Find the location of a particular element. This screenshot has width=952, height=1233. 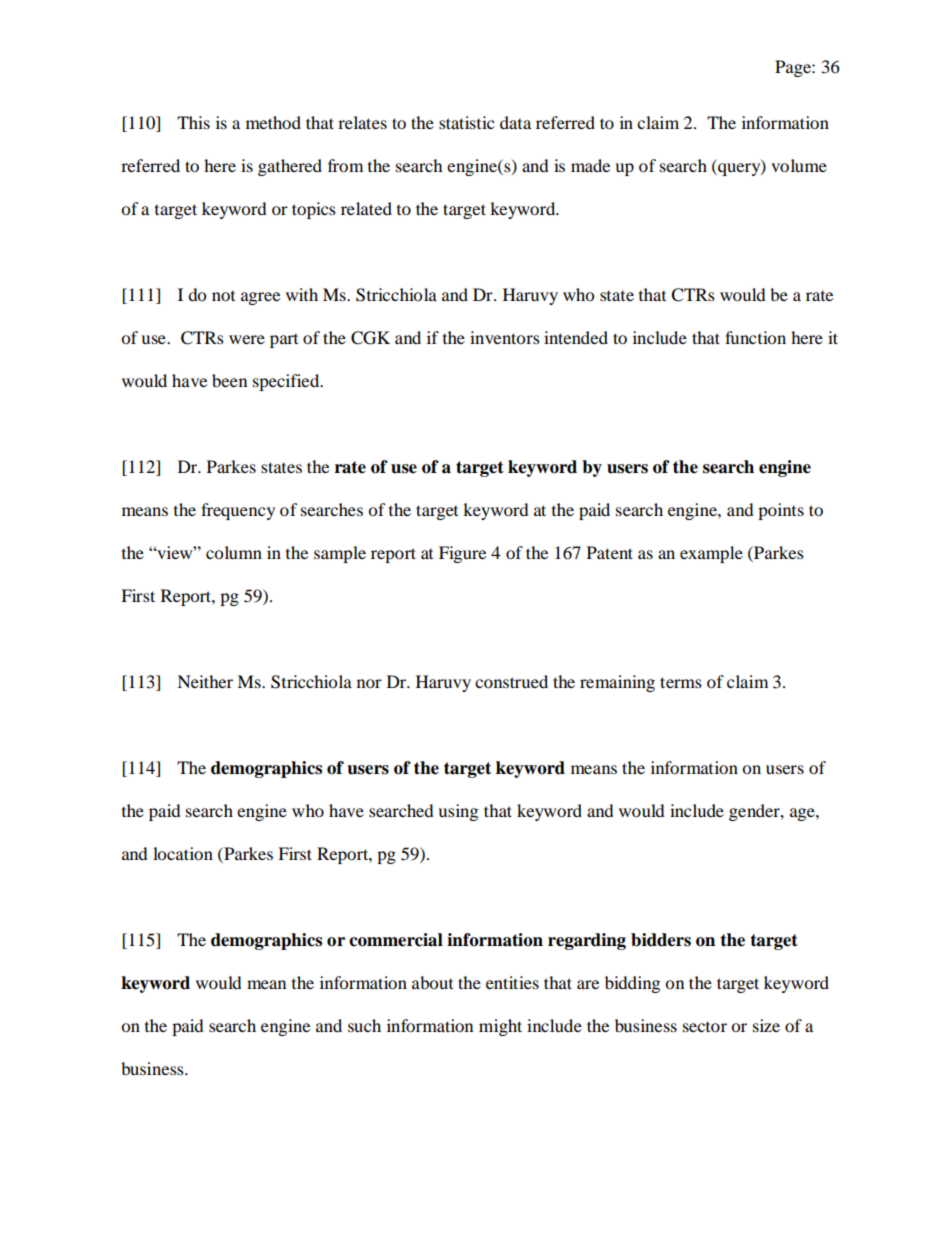

function is located at coordinates (755, 337).
